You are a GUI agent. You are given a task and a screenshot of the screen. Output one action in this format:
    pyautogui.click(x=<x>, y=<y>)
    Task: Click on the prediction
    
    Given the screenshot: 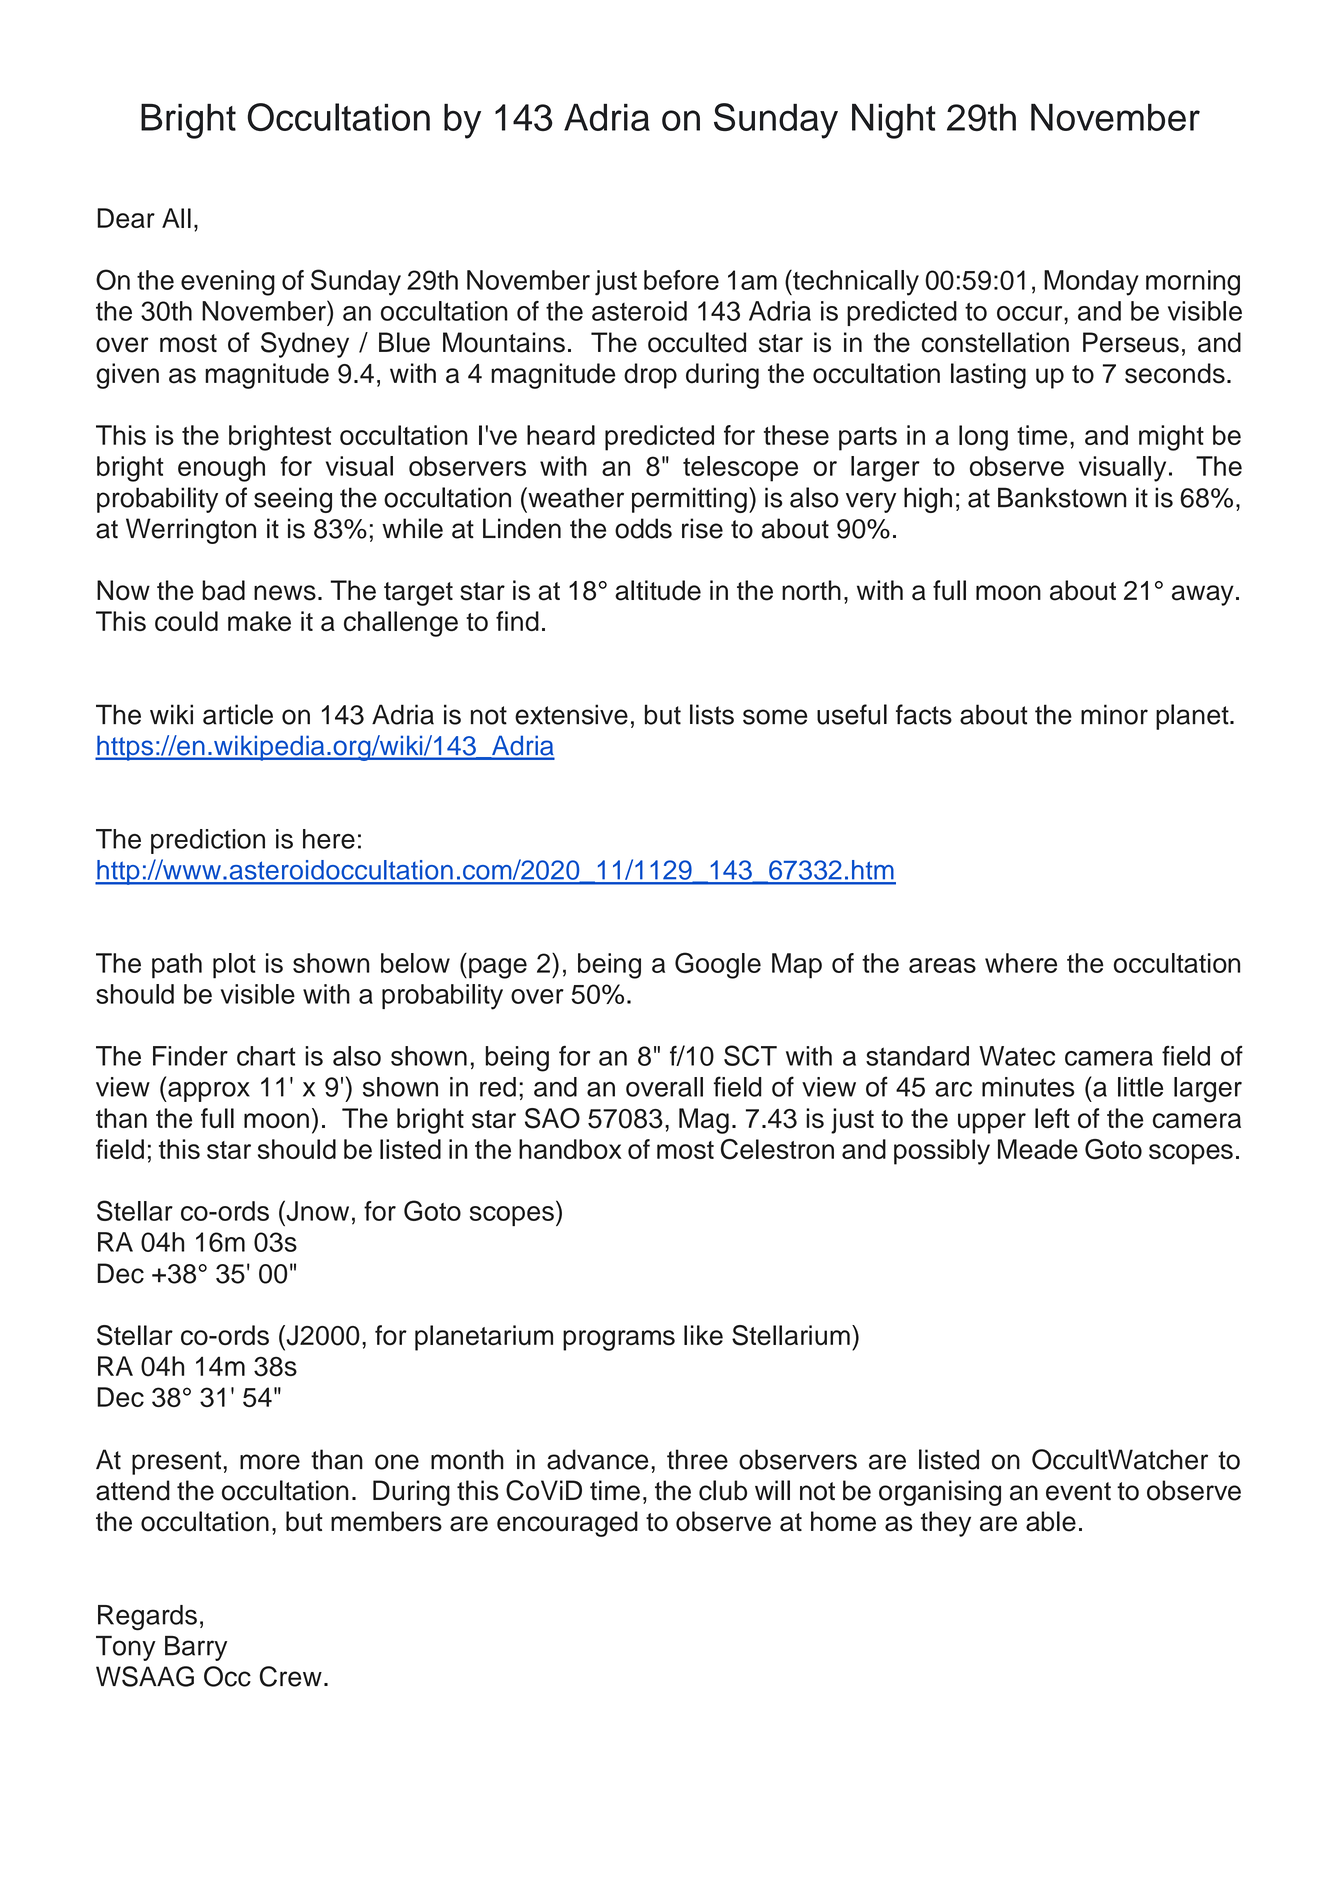 What is the action you would take?
    pyautogui.click(x=208, y=841)
